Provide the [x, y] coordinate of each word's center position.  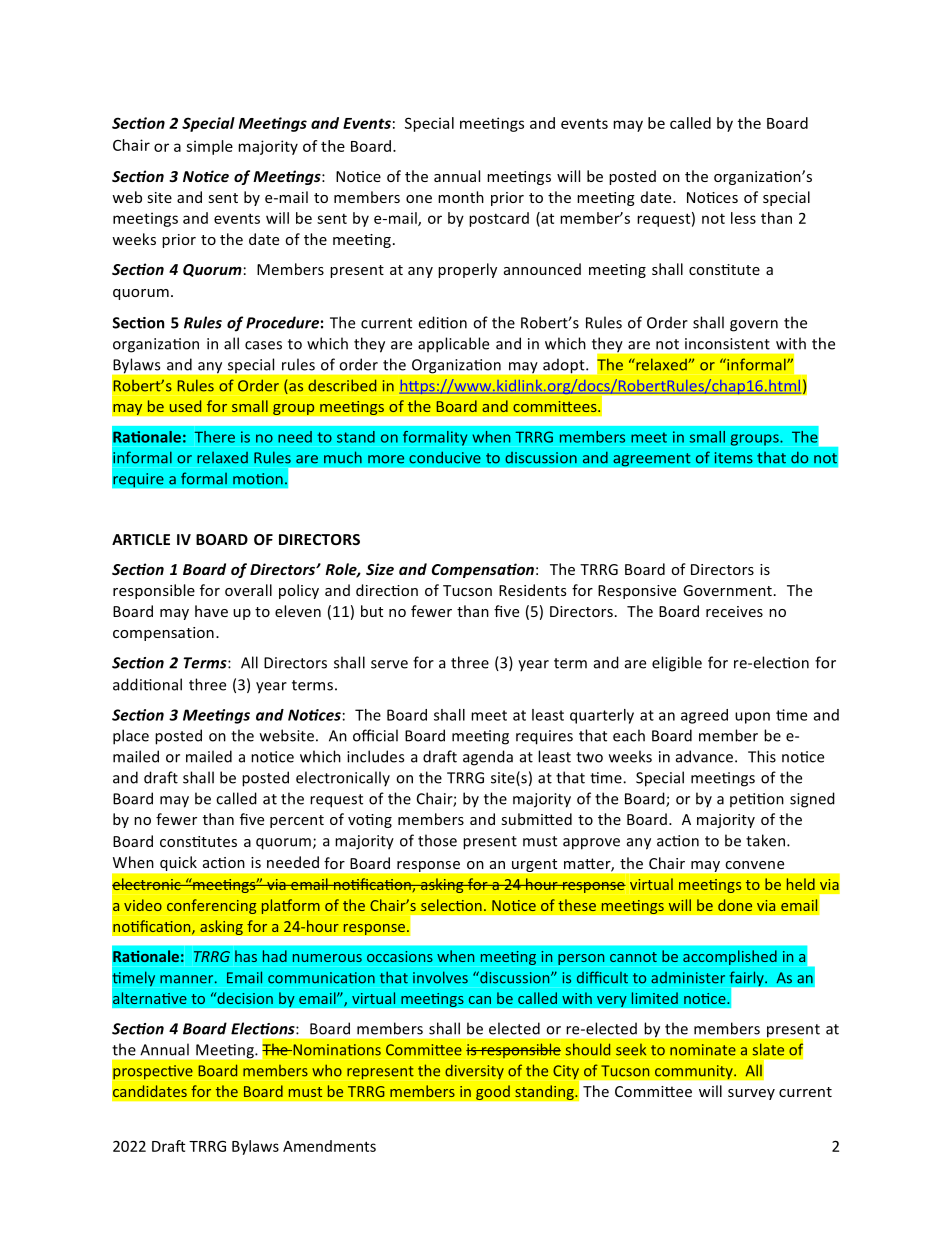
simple [209, 147]
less [743, 218]
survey [751, 1094]
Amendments [329, 1146]
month [461, 197]
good [493, 1092]
